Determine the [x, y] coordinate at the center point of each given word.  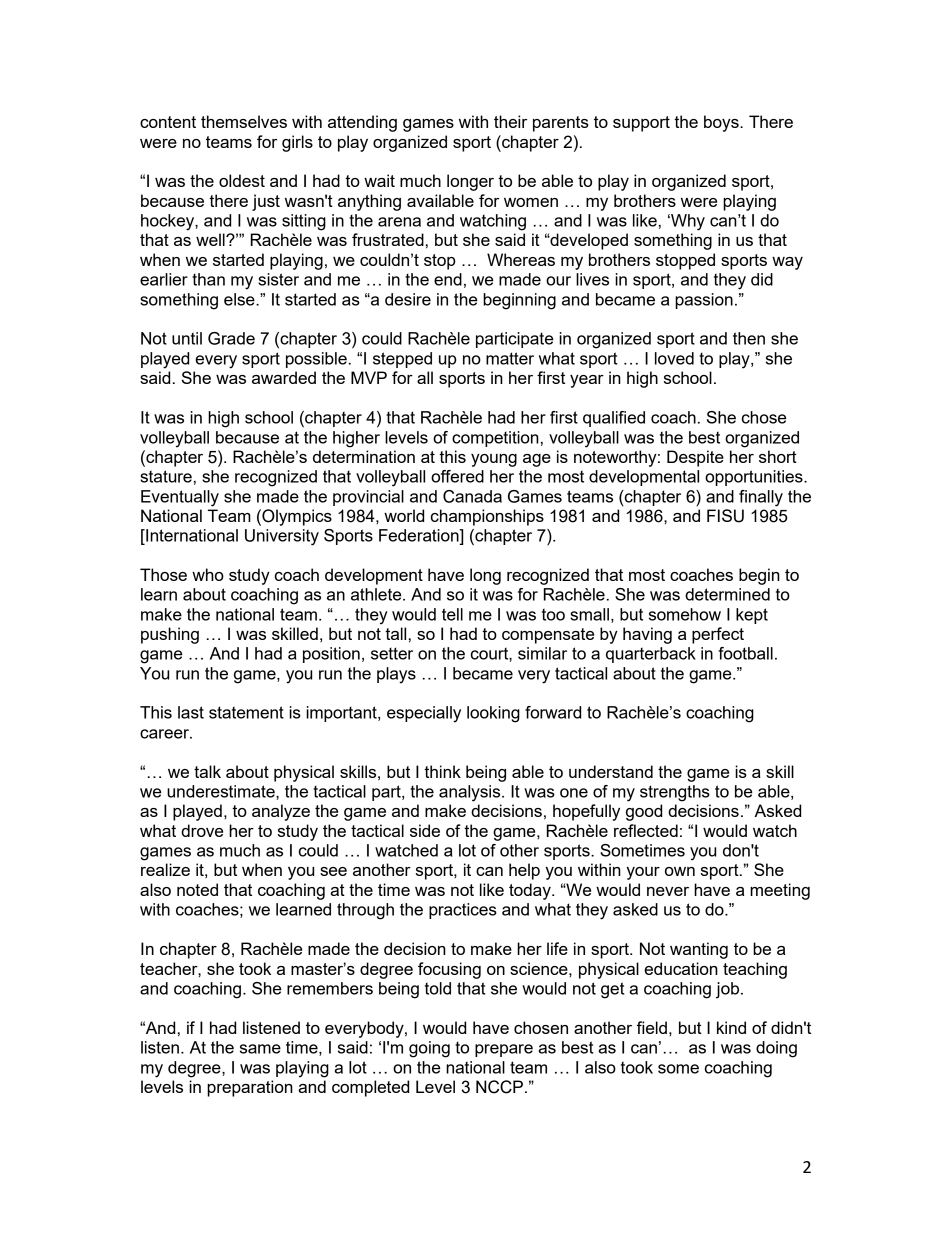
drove [202, 830]
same [260, 1049]
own [680, 871]
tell [452, 614]
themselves [244, 121]
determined [727, 594]
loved [674, 358]
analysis [471, 793]
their [510, 121]
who [208, 574]
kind [731, 1027]
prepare [504, 1050]
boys [722, 123]
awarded [284, 377]
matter [510, 358]
